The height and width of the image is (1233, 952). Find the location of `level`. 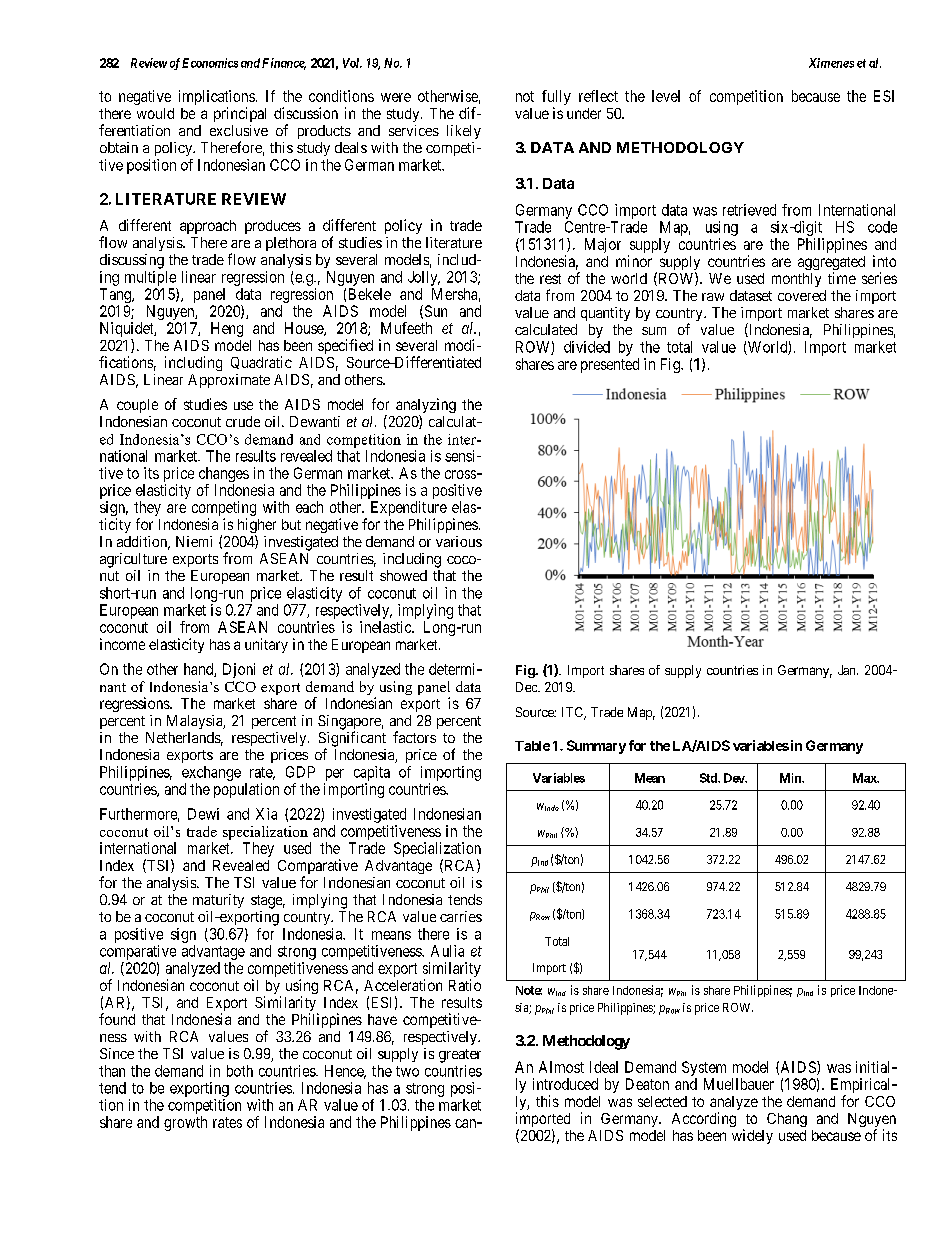

level is located at coordinates (666, 96).
